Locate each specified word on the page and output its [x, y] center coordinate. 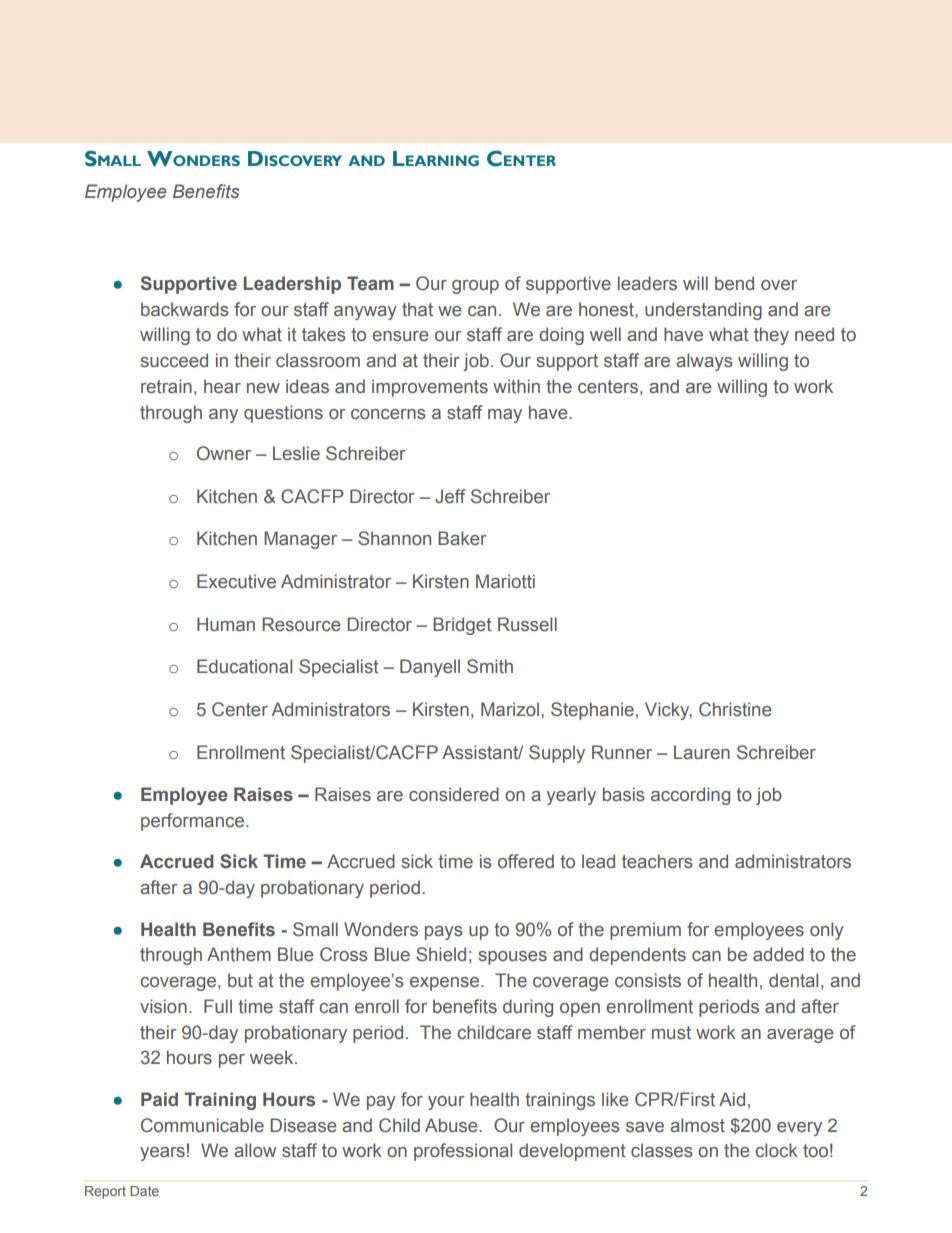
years [162, 1154]
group [475, 287]
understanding [703, 311]
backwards [185, 309]
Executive [236, 581]
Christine [735, 709]
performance [192, 822]
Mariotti [505, 581]
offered [526, 861]
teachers [657, 861]
